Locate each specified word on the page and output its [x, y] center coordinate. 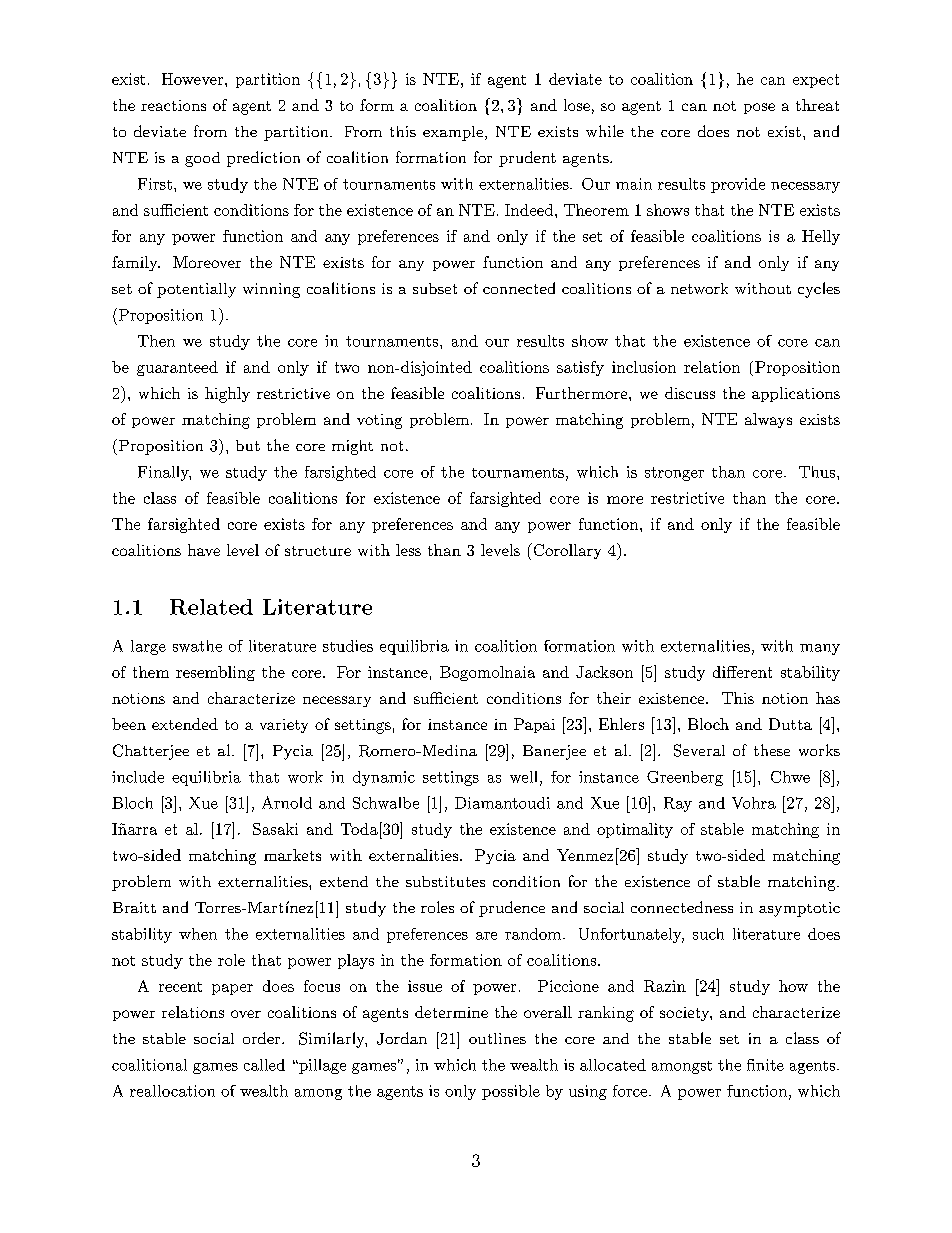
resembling [215, 673]
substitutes [445, 881]
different [742, 672]
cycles [819, 290]
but [248, 445]
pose [759, 108]
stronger [674, 474]
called [264, 1065]
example [453, 133]
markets [292, 855]
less [408, 550]
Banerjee [554, 752]
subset [435, 288]
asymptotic [799, 909]
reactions [173, 105]
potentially [196, 290]
